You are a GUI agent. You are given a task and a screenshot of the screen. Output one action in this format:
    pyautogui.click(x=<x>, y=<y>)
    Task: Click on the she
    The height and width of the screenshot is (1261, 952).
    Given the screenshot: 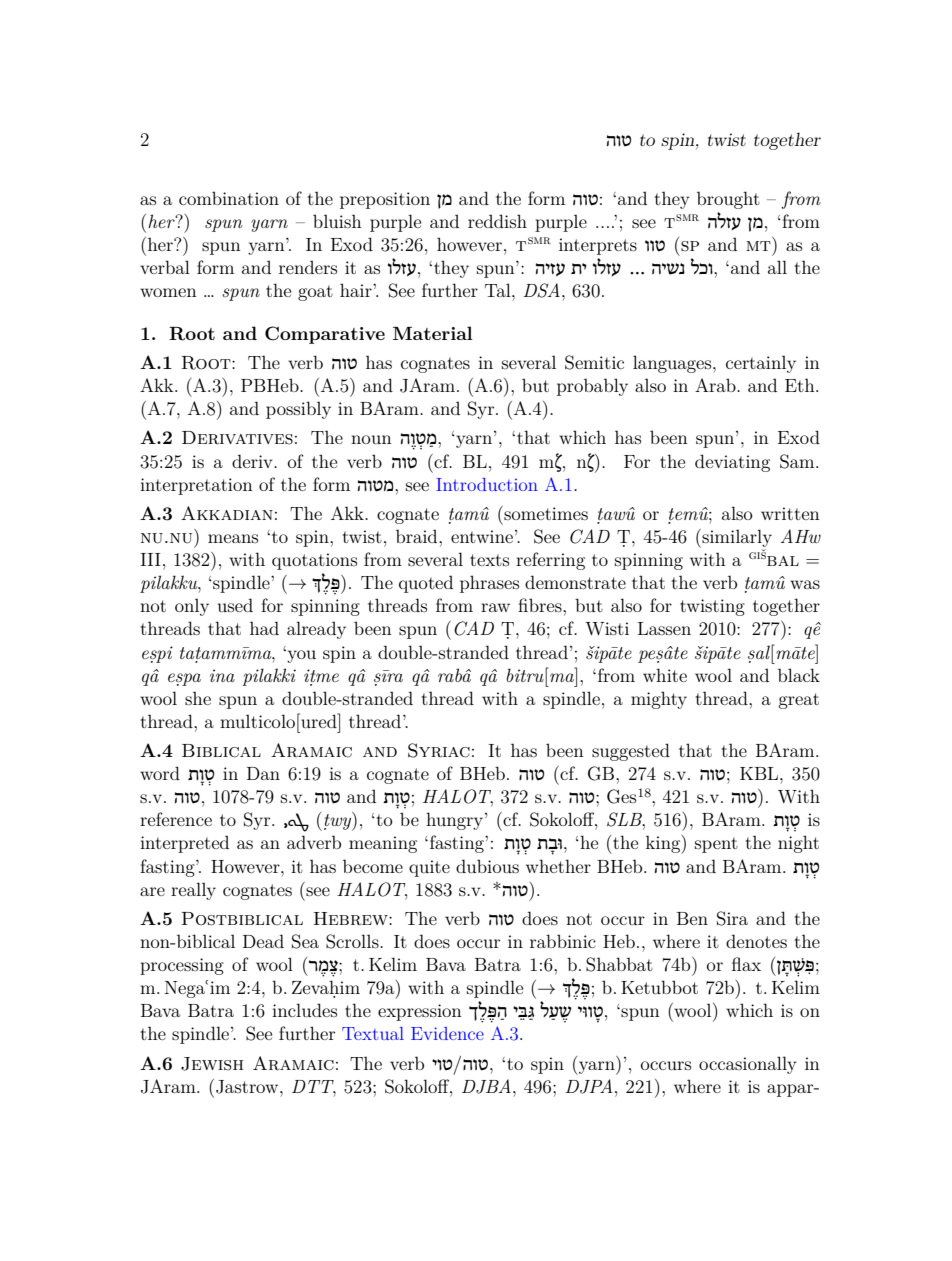 What is the action you would take?
    pyautogui.click(x=198, y=698)
